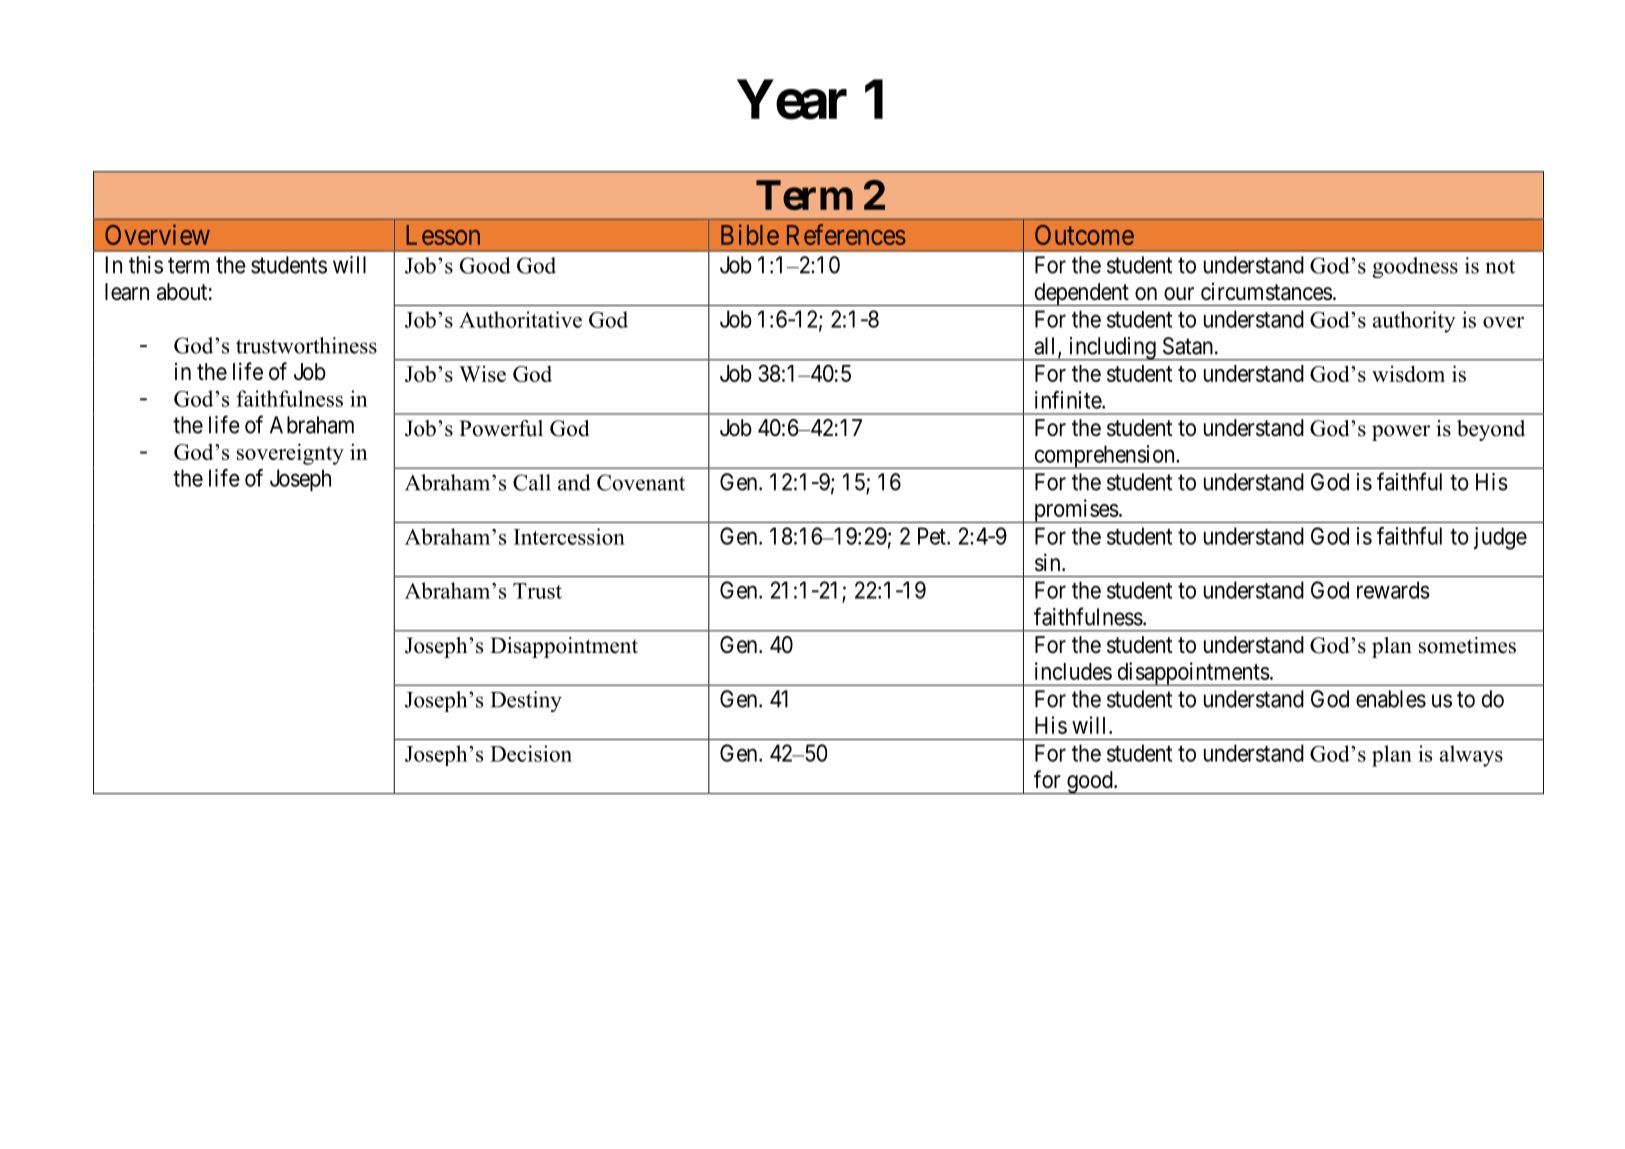 The width and height of the screenshot is (1625, 1149). I want to click on always, so click(1471, 756).
